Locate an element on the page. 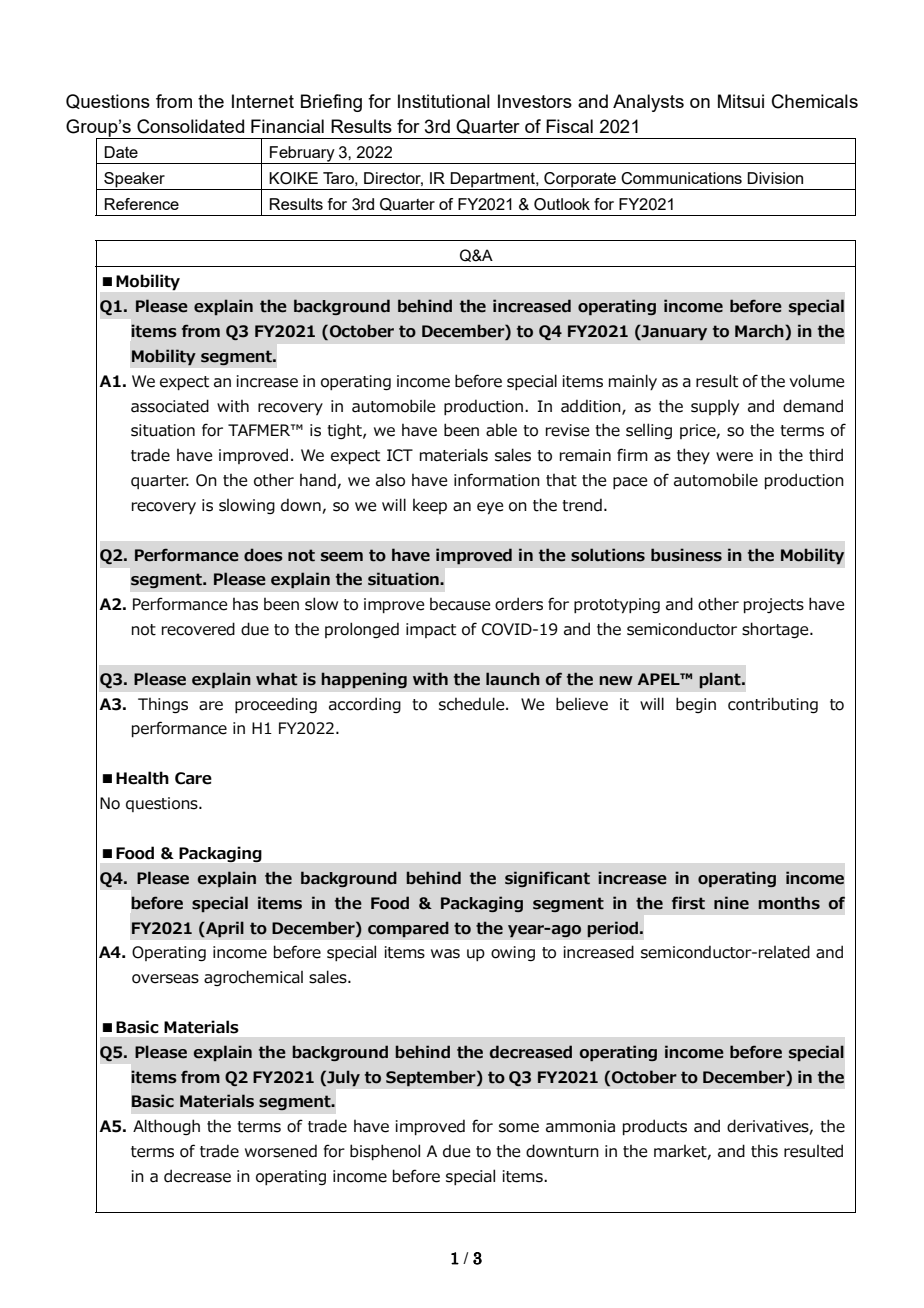 This page has width=924, height=1308. some is located at coordinates (519, 1128).
